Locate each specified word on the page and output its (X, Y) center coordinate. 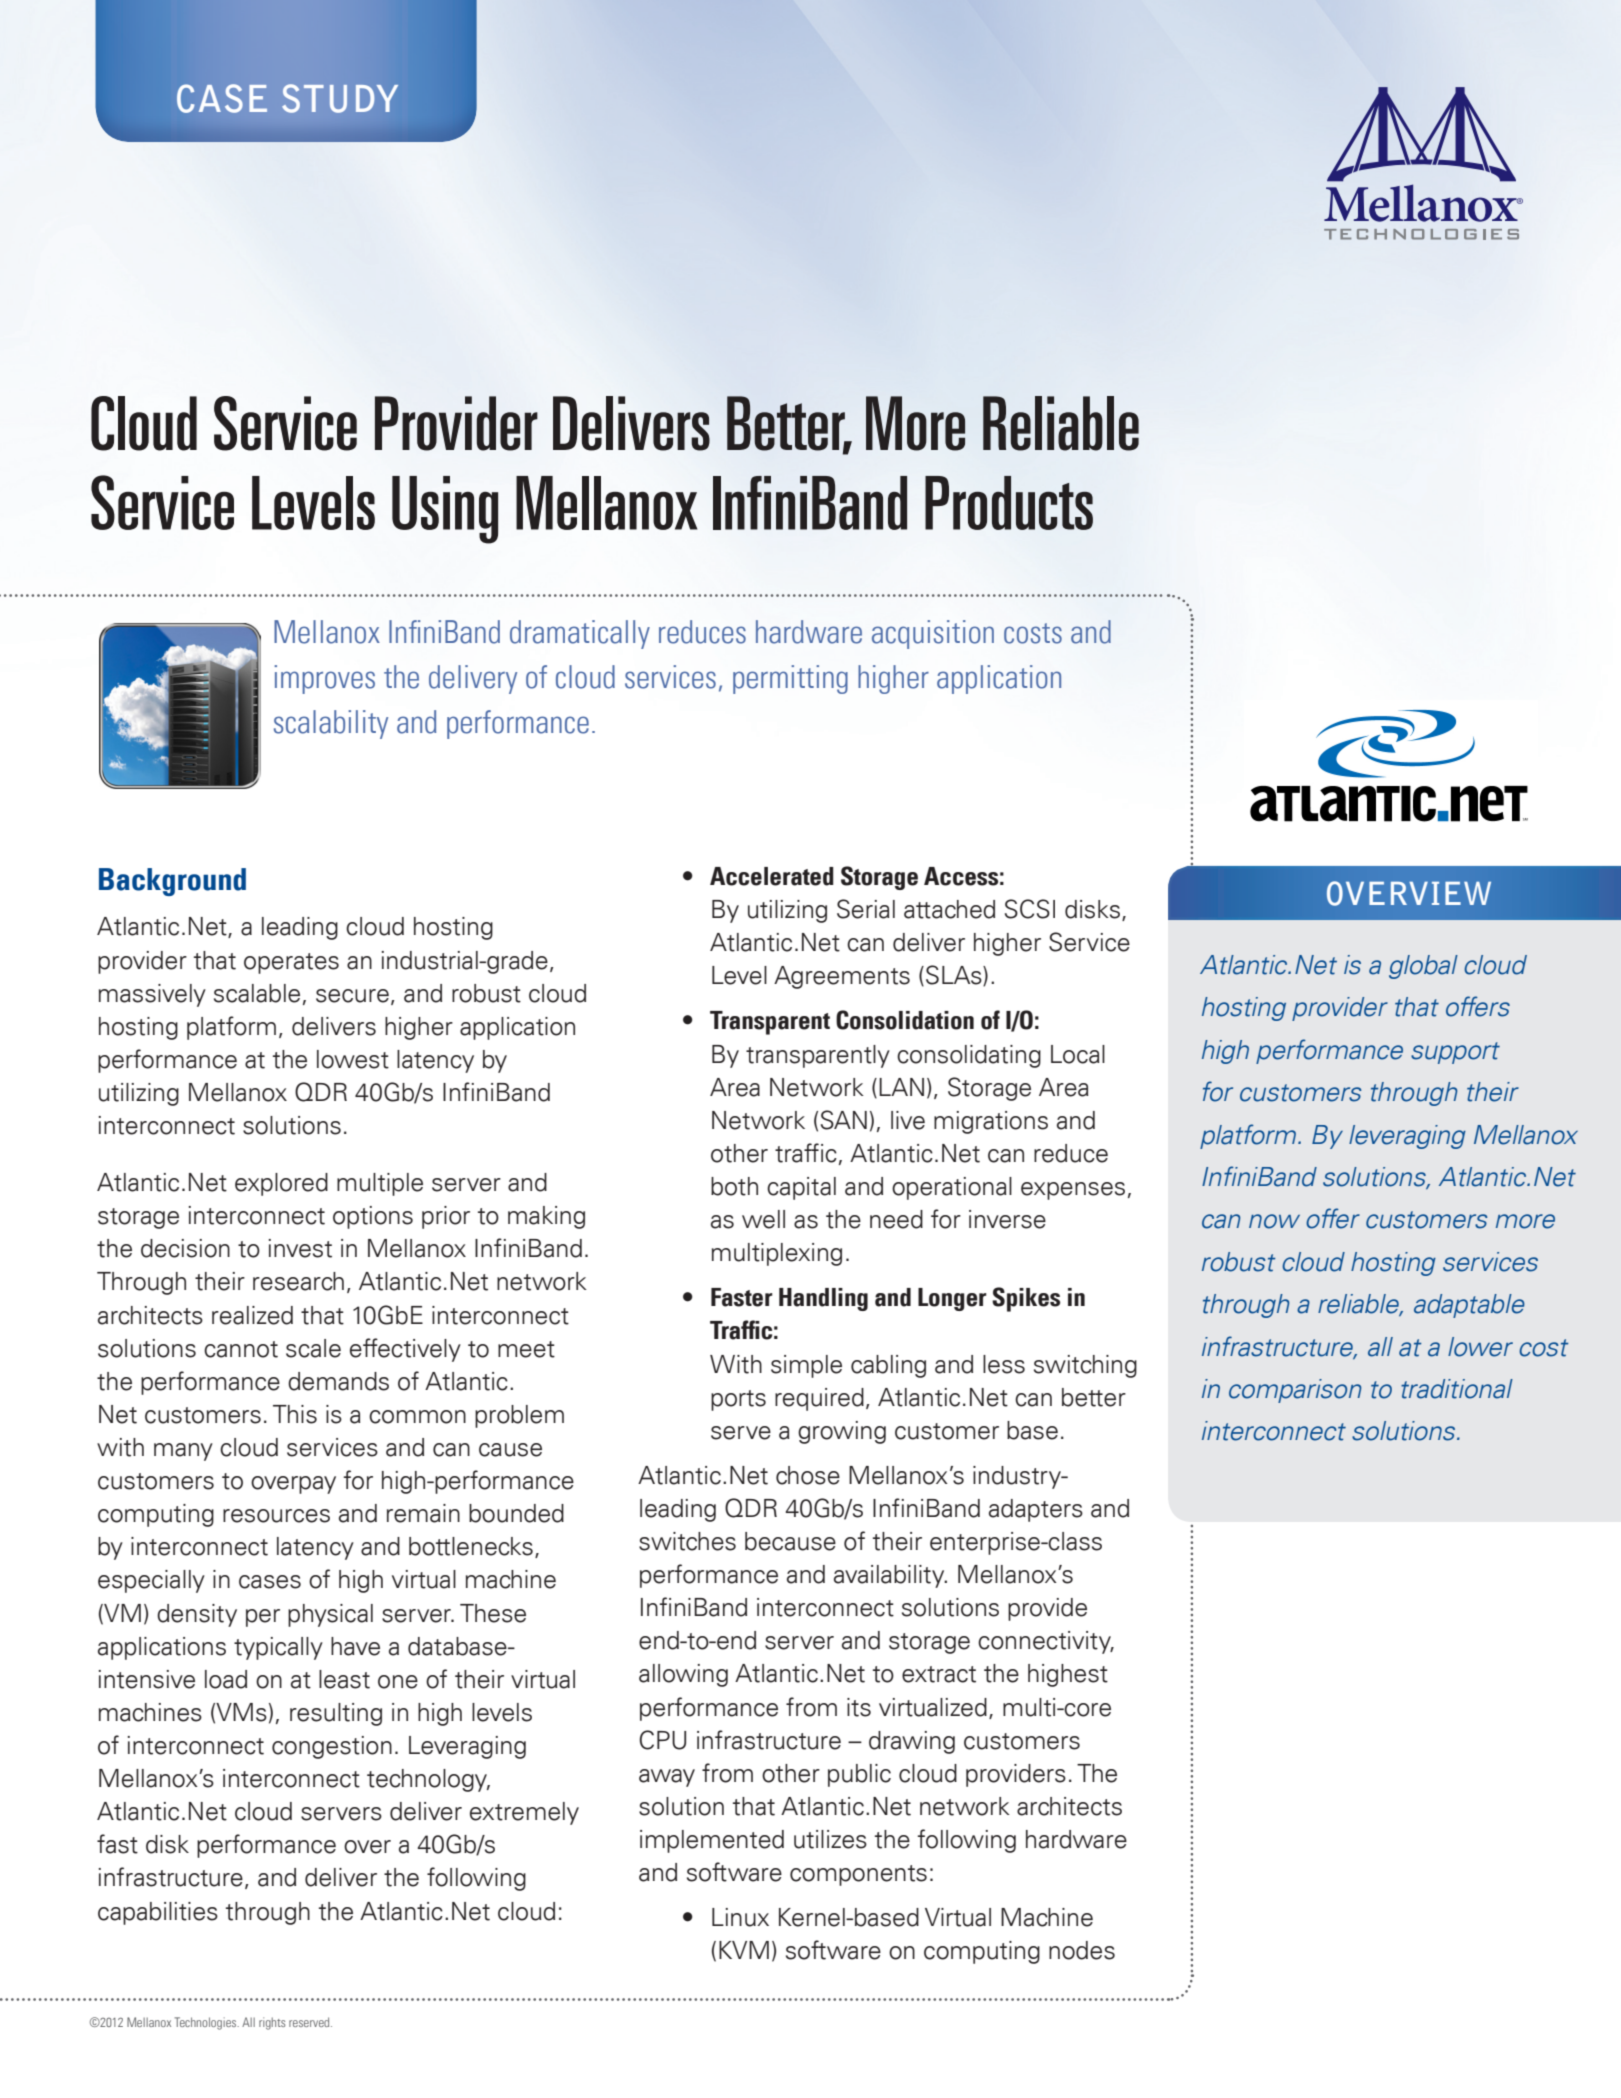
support (1455, 1053)
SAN (844, 1120)
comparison (1295, 1391)
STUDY (340, 98)
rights (272, 2023)
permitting (790, 679)
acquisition (933, 634)
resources (276, 1516)
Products (1009, 503)
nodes (1082, 1950)
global (1423, 967)
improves (324, 679)
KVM (744, 1950)
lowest (353, 1059)
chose (808, 1475)
